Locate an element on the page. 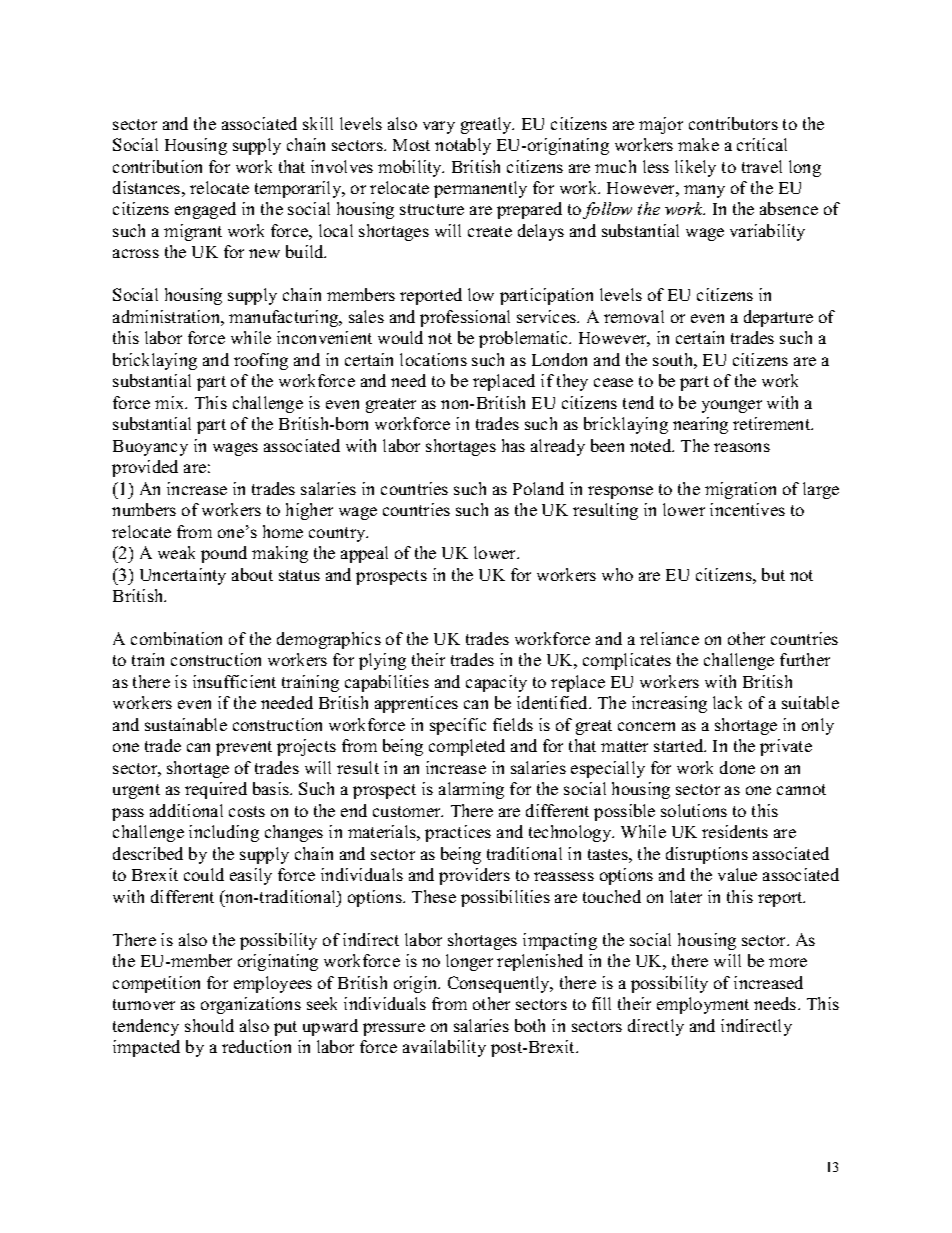 This page has width=952, height=1233. has is located at coordinates (513, 445).
